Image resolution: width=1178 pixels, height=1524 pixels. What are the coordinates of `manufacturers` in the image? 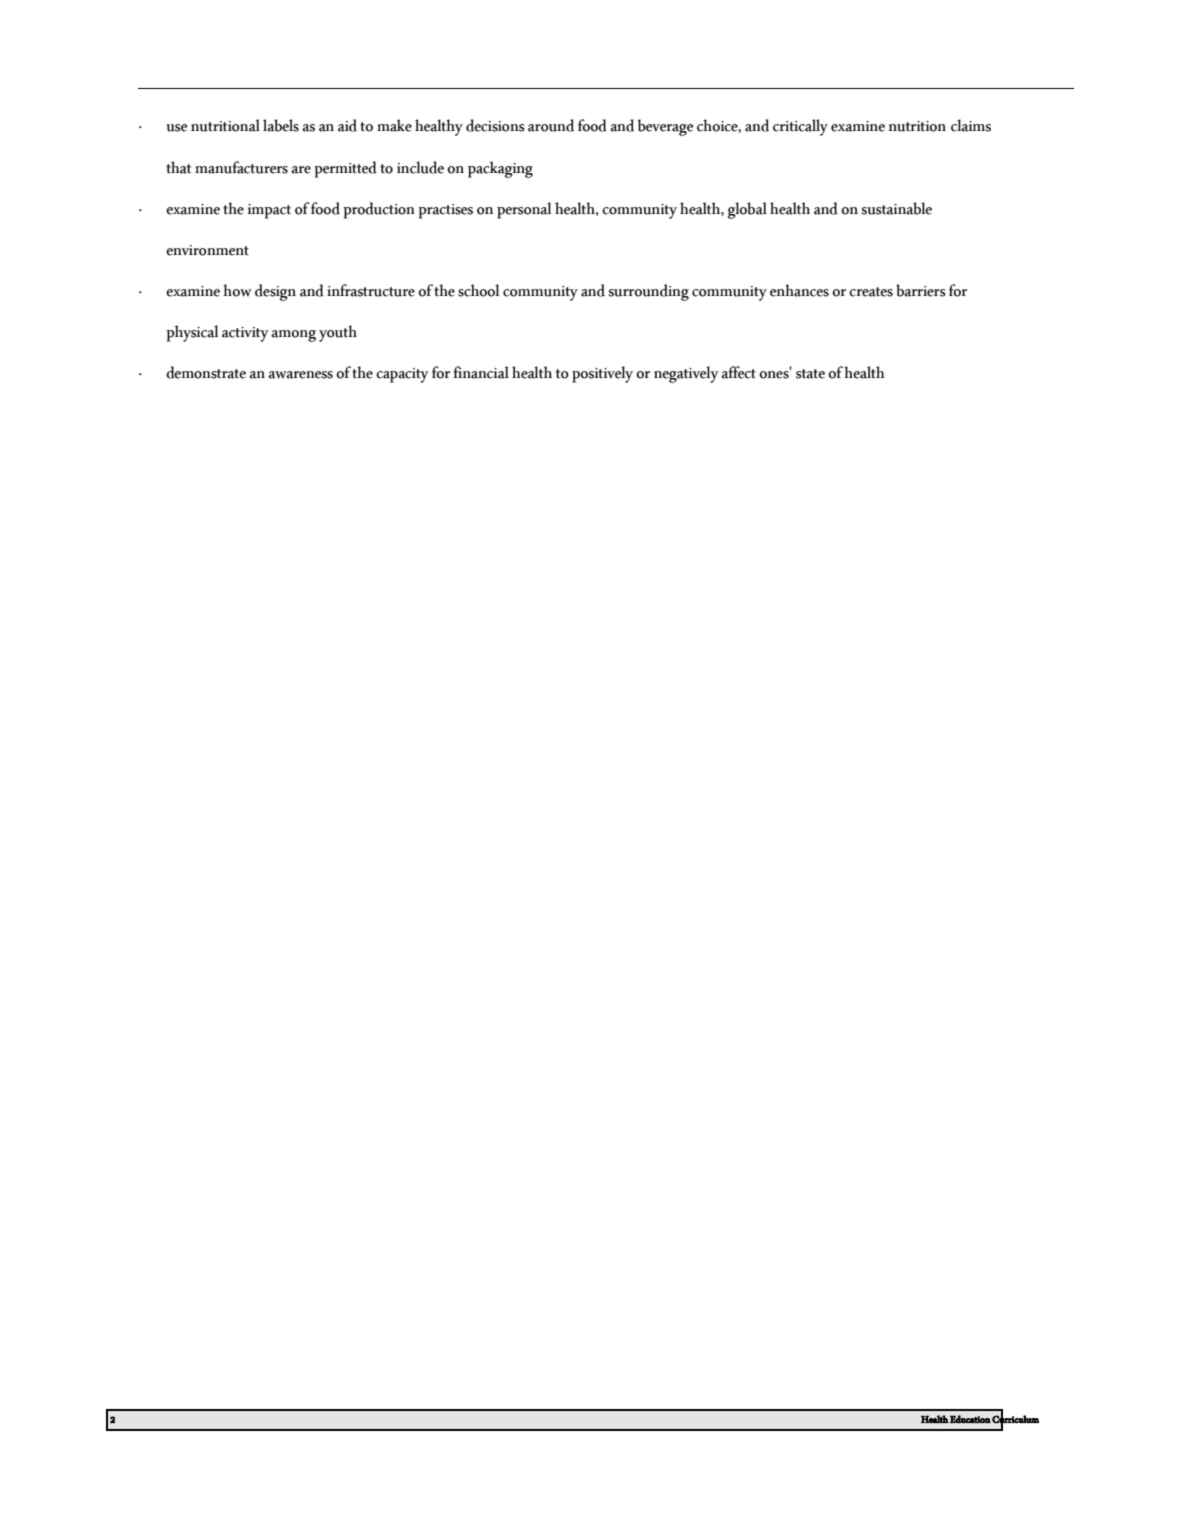 It's located at (241, 167).
